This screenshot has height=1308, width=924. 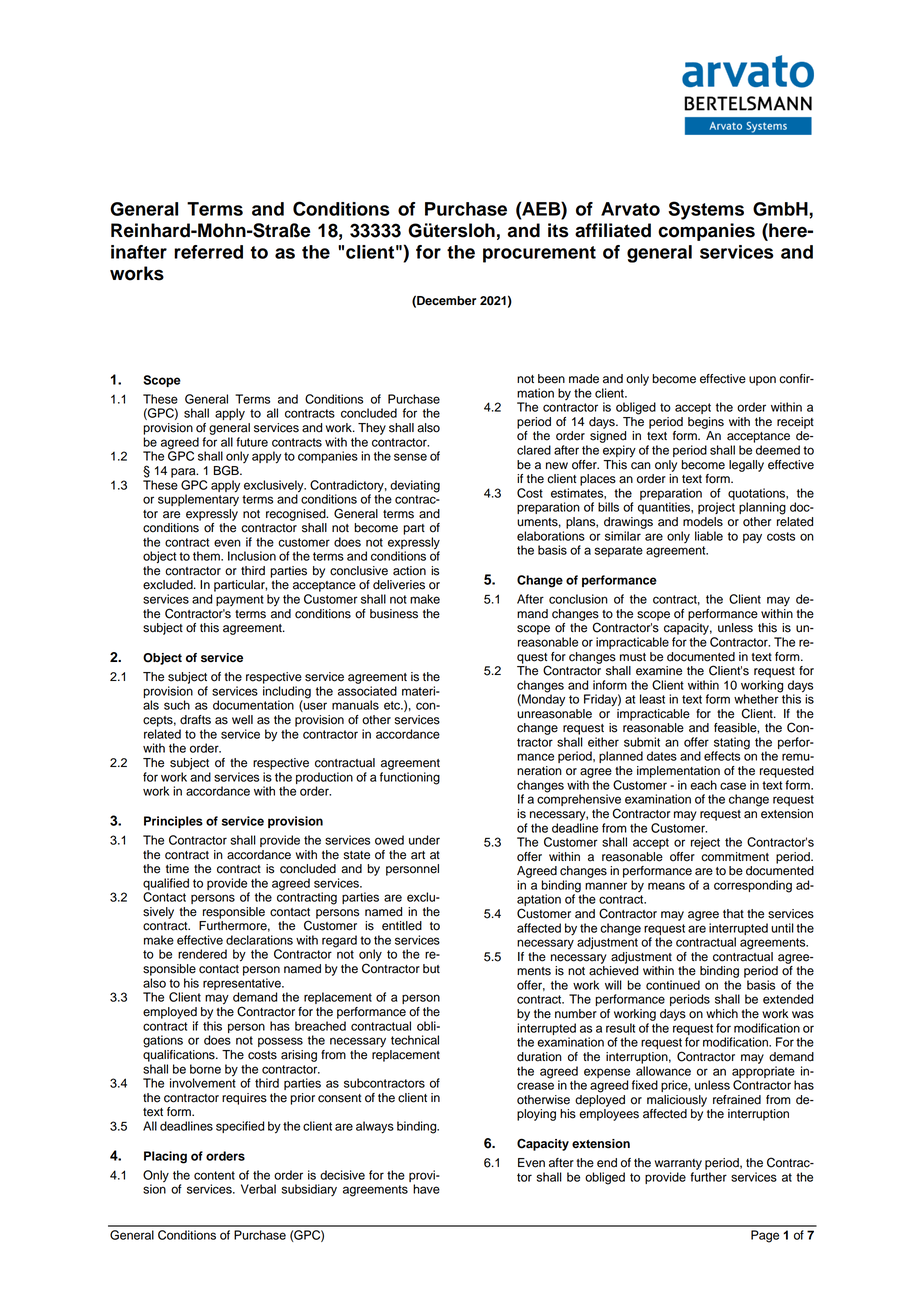 What do you see at coordinates (706, 210) in the screenshot?
I see `Systems` at bounding box center [706, 210].
